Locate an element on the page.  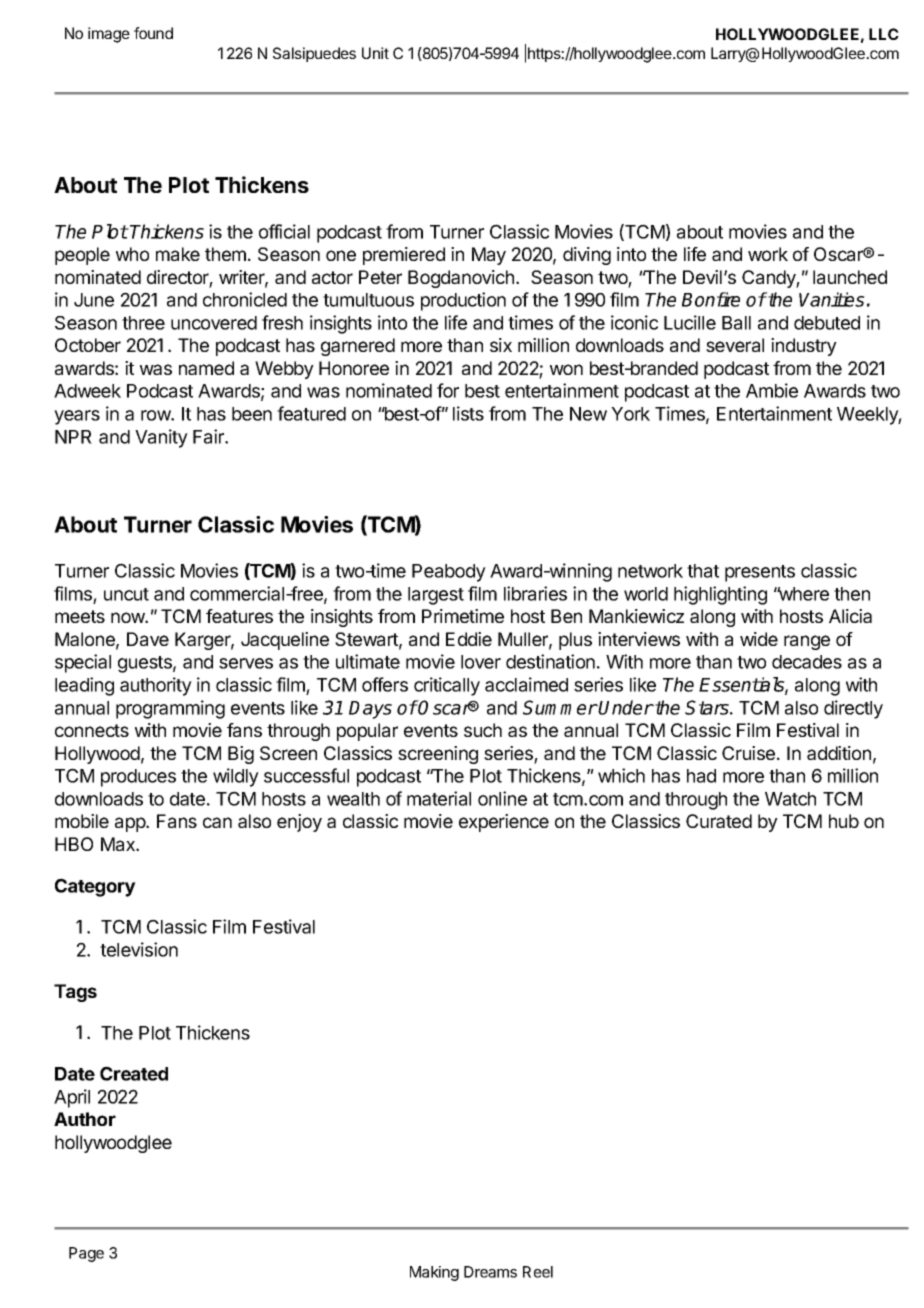
LLC is located at coordinates (884, 34).
